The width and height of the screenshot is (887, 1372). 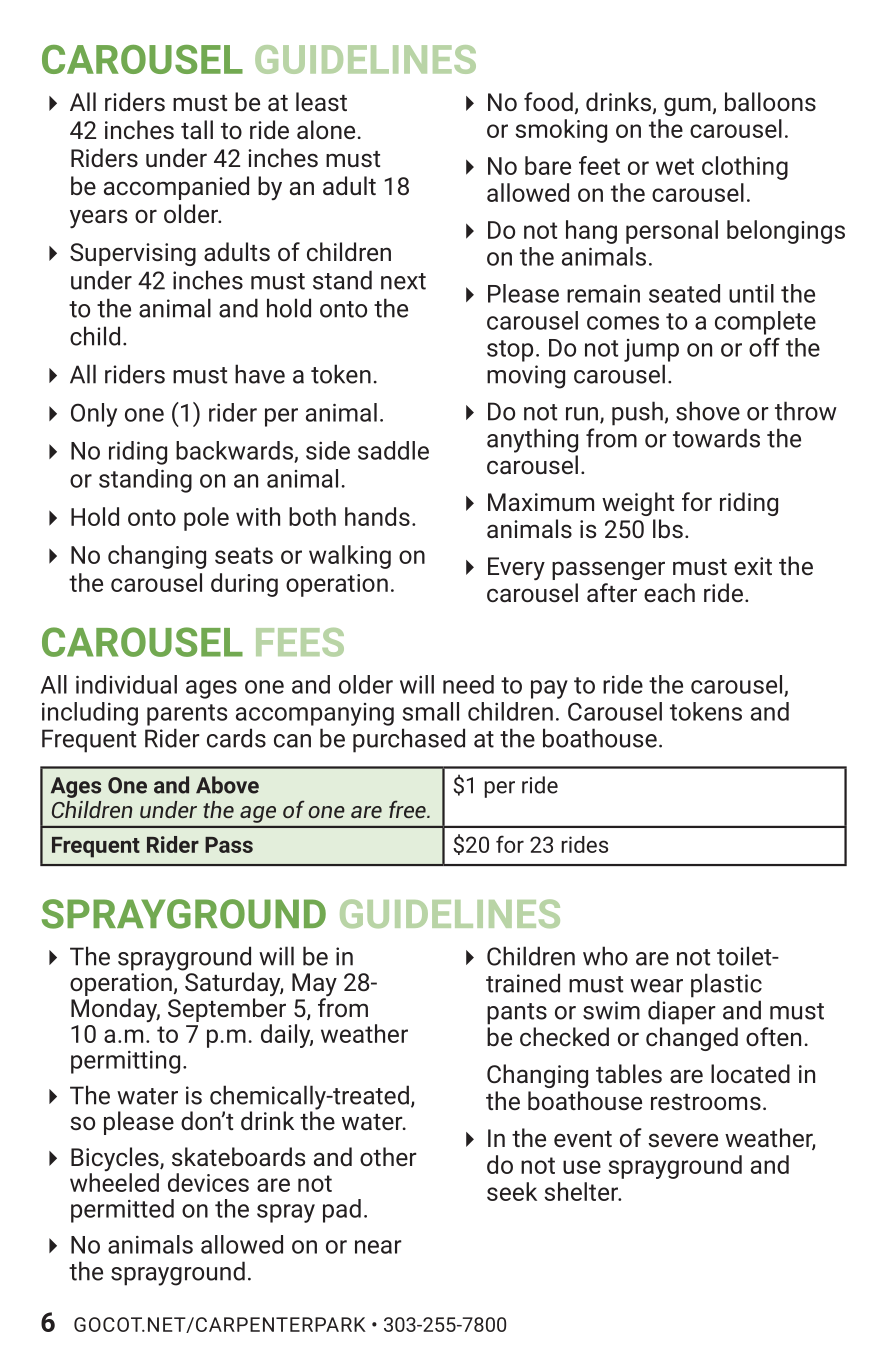 What do you see at coordinates (745, 168) in the screenshot?
I see `clothing` at bounding box center [745, 168].
